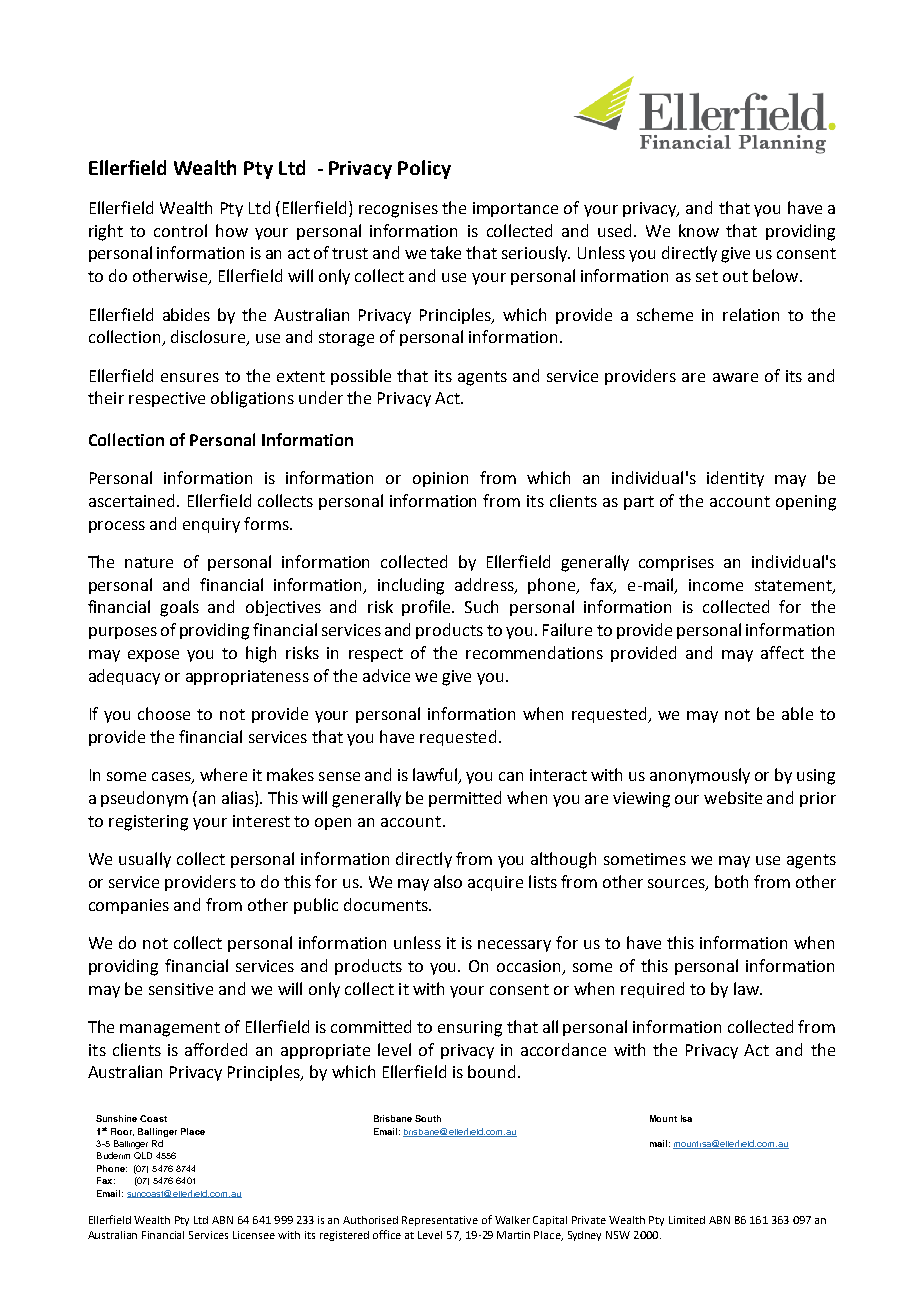 This screenshot has height=1309, width=924. Describe the element at coordinates (164, 713) in the screenshot. I see `choose` at that location.
